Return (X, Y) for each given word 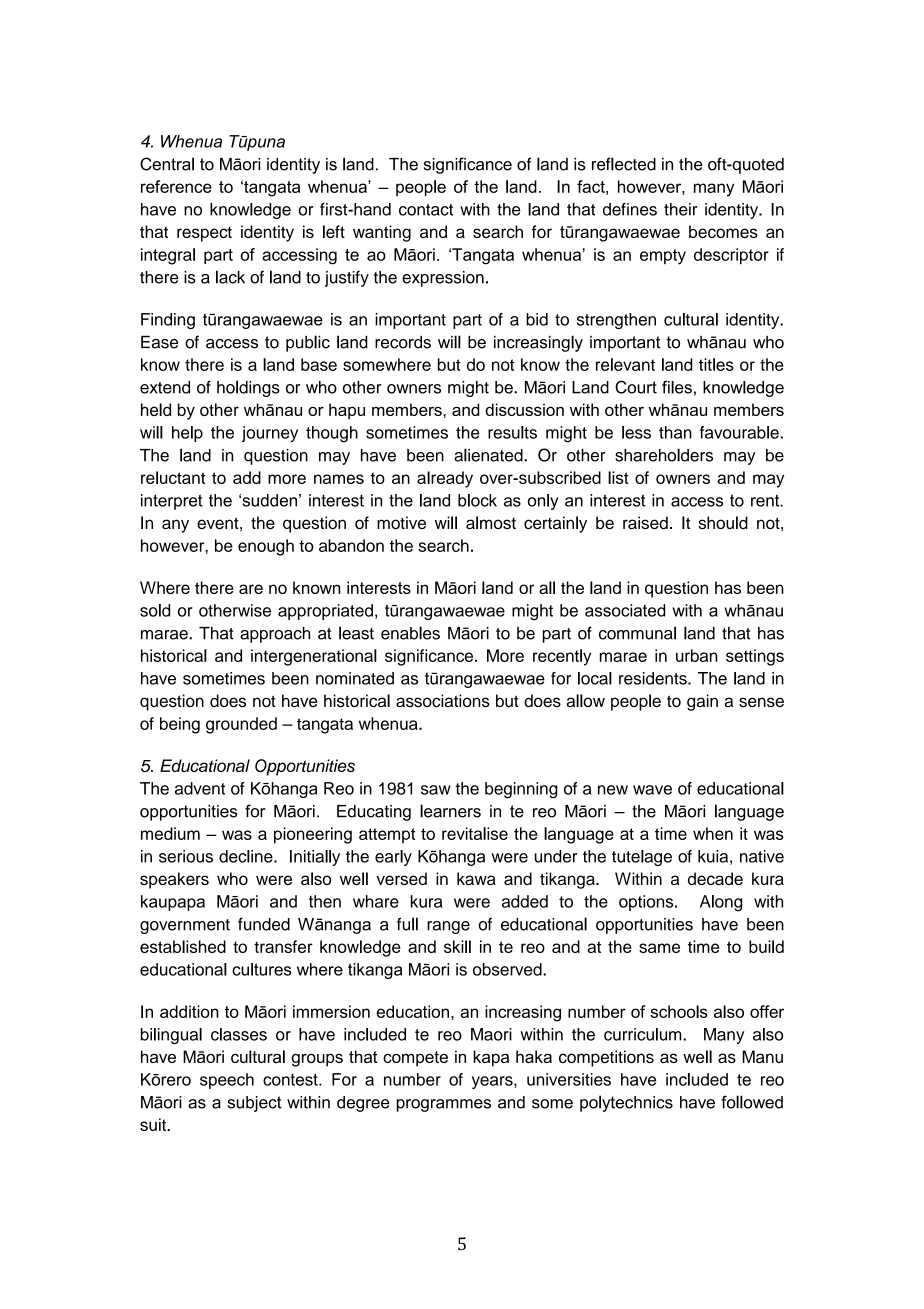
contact (426, 210)
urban (697, 655)
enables (410, 633)
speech (227, 1081)
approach (275, 635)
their (681, 209)
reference (176, 186)
